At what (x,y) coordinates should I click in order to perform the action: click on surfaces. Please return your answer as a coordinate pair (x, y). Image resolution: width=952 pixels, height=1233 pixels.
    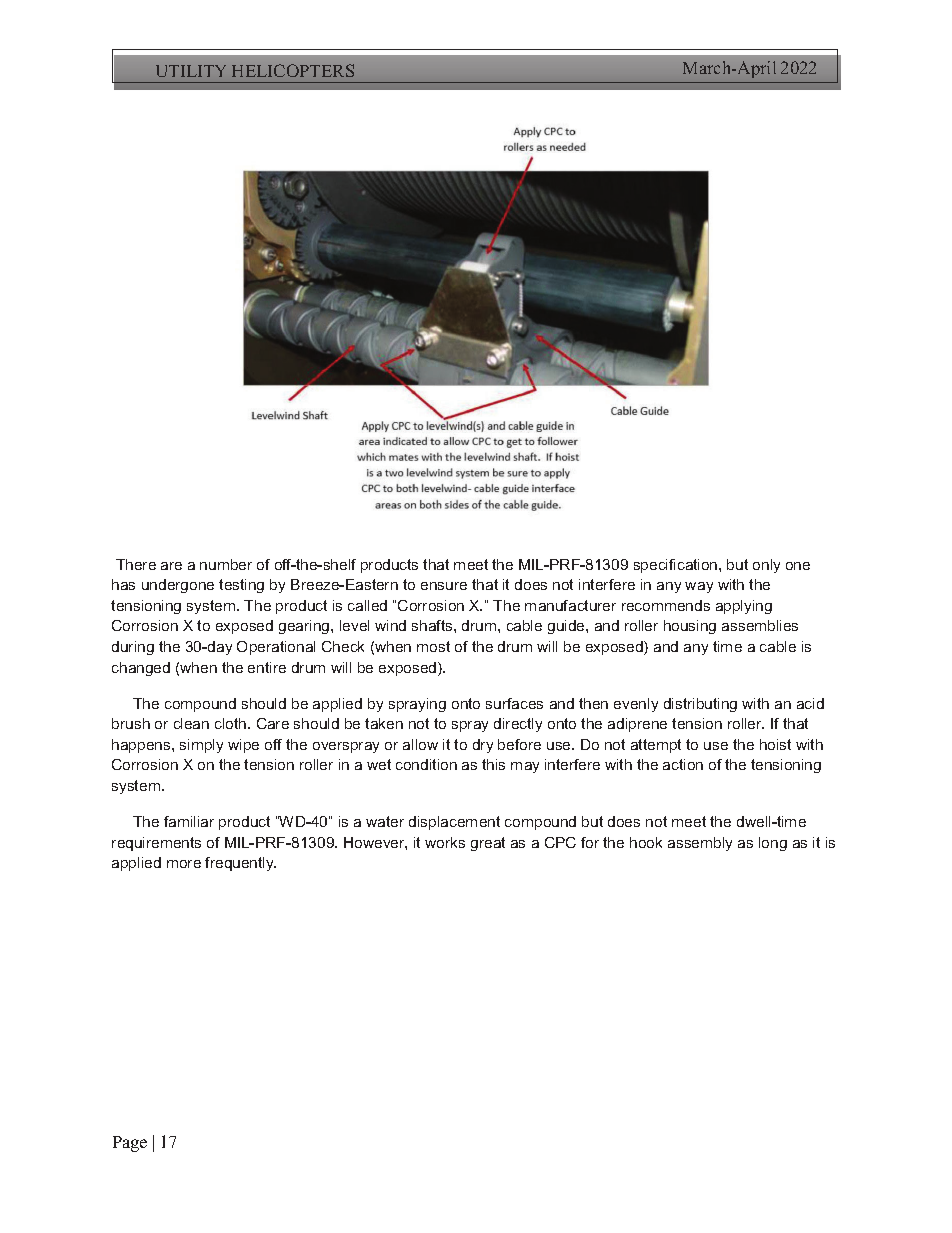
    Looking at the image, I should click on (514, 703).
